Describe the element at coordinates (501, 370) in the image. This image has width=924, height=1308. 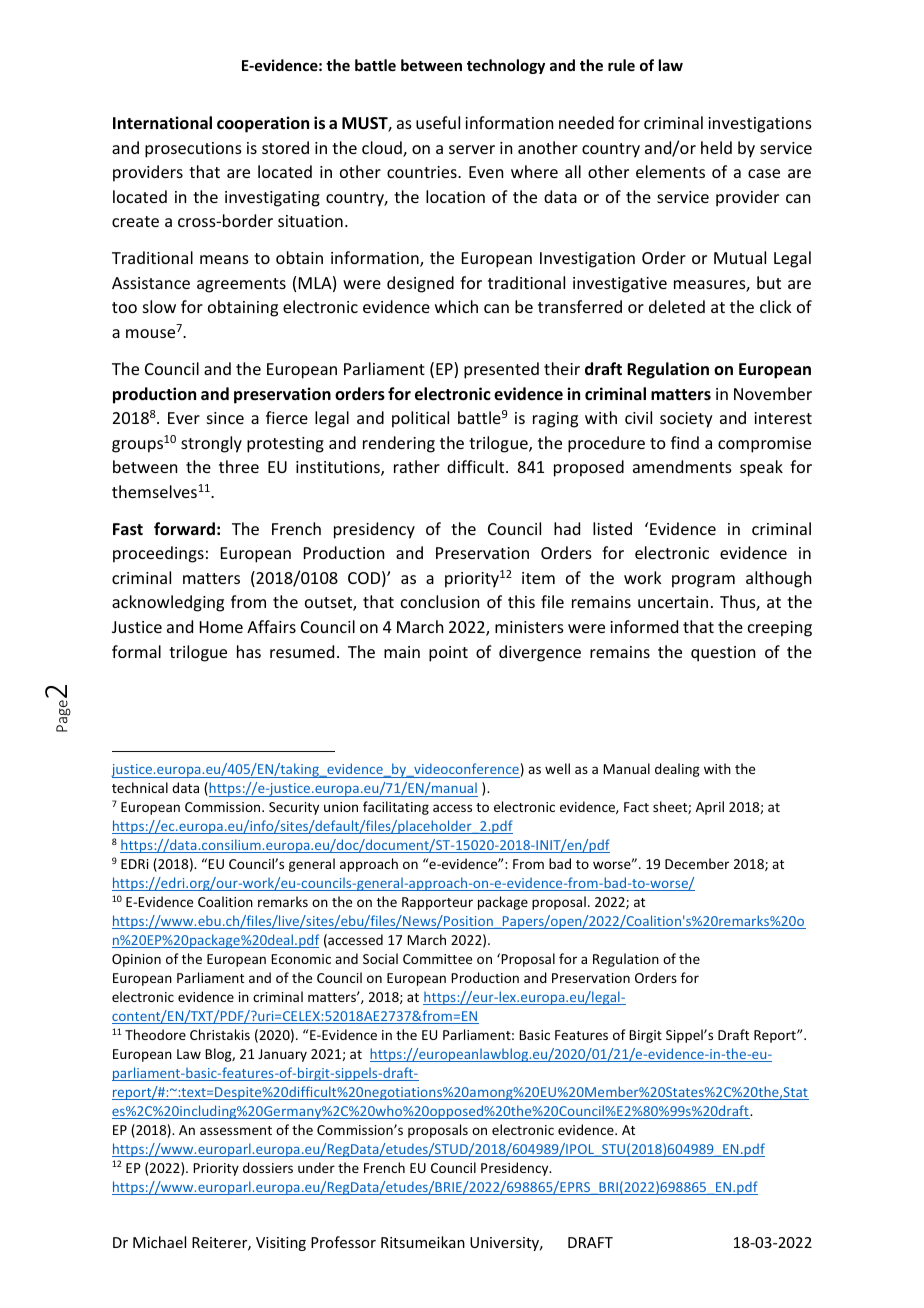
I see `presented` at that location.
